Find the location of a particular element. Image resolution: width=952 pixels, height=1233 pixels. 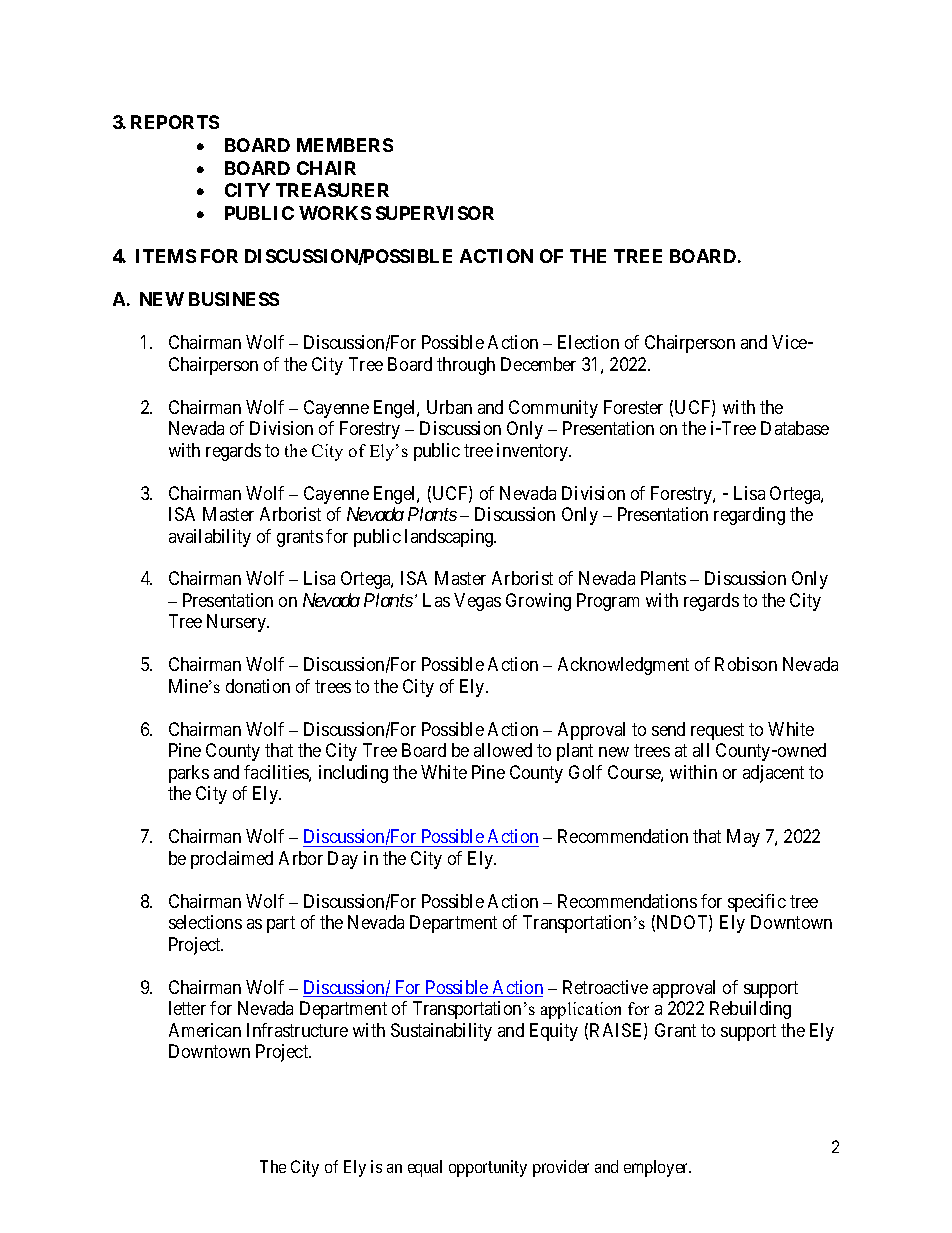

allowed is located at coordinates (503, 750).
